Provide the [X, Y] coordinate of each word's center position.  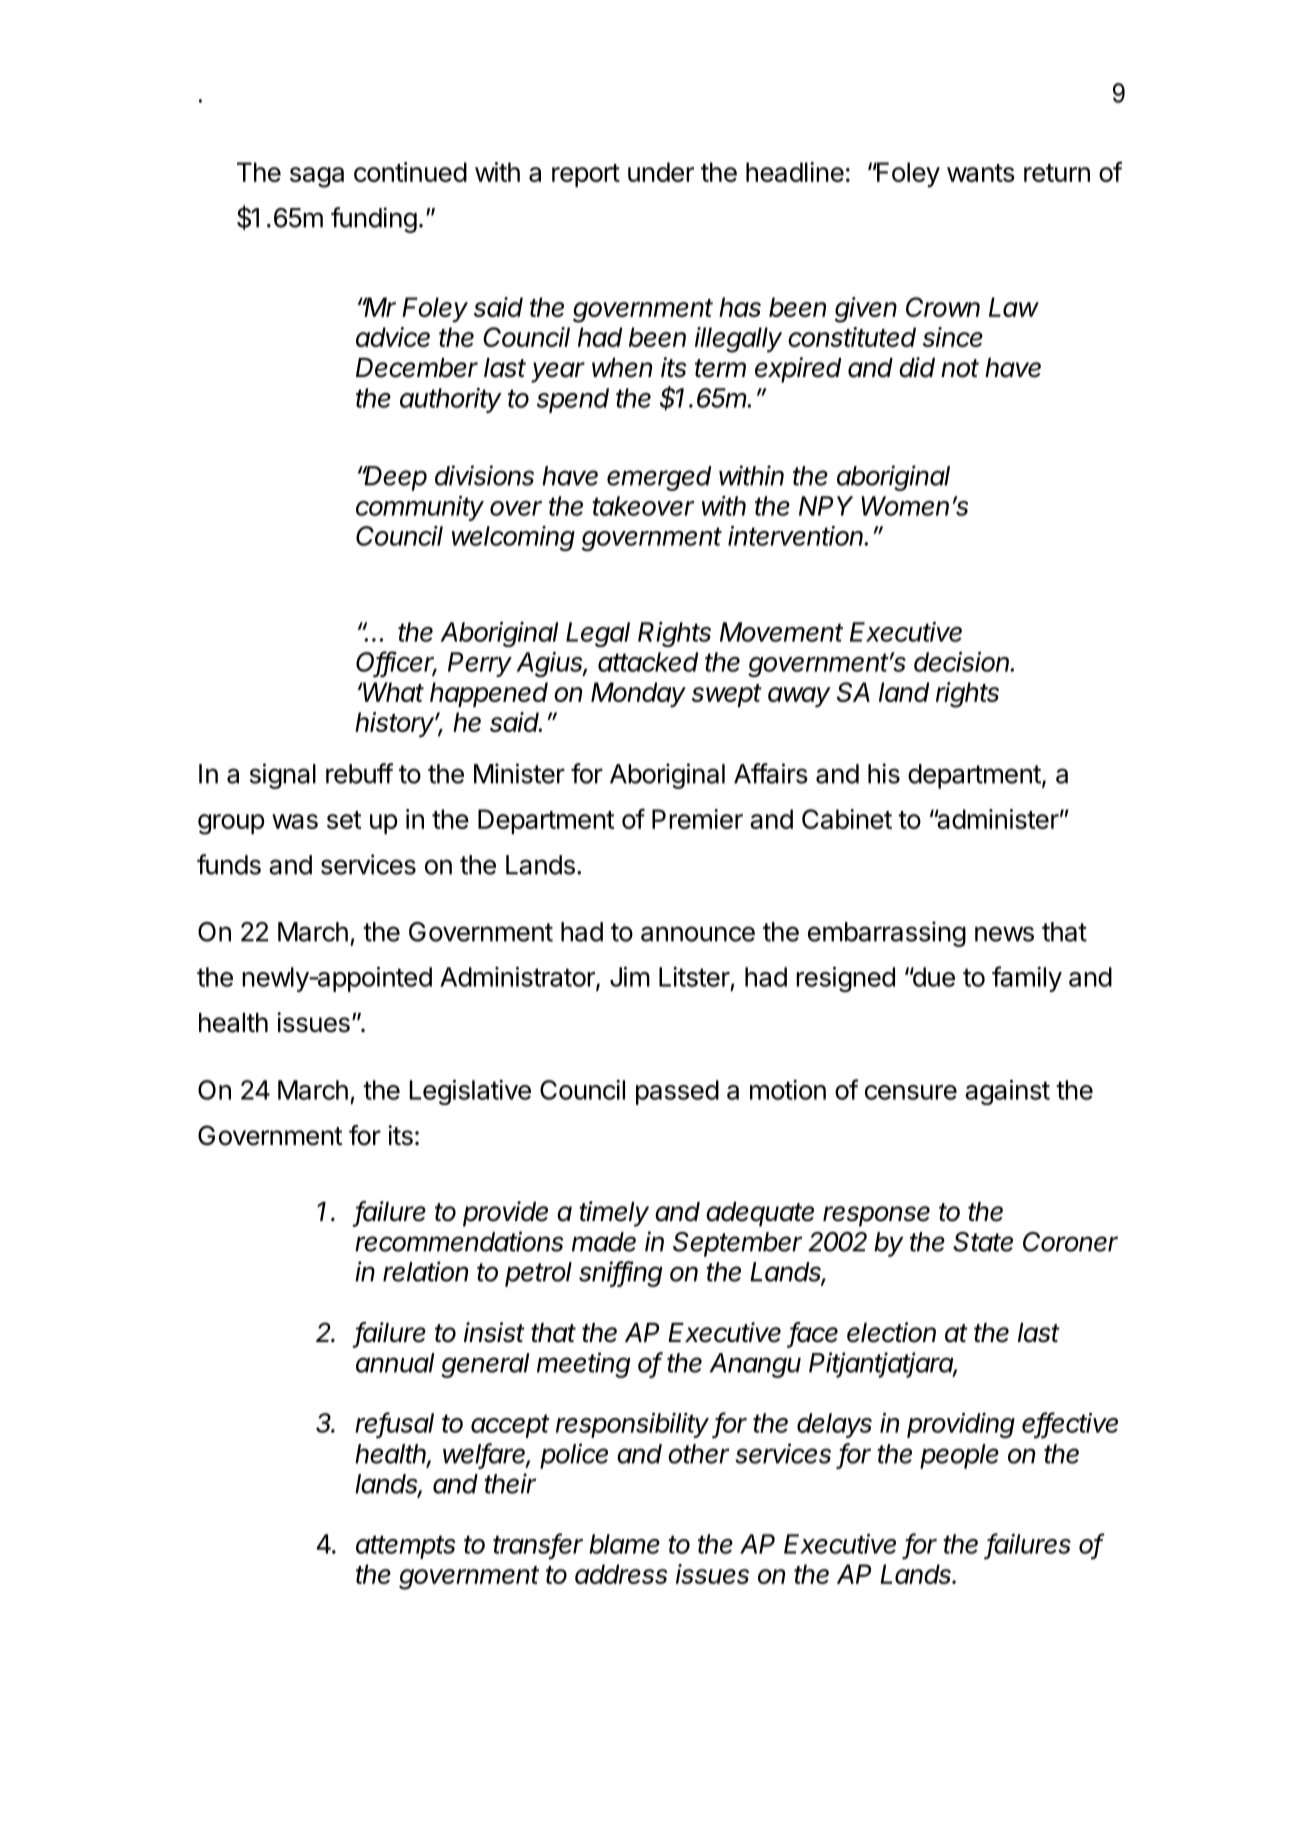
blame [624, 1544]
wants [981, 173]
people [959, 1456]
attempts [405, 1547]
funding [374, 220]
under [661, 172]
